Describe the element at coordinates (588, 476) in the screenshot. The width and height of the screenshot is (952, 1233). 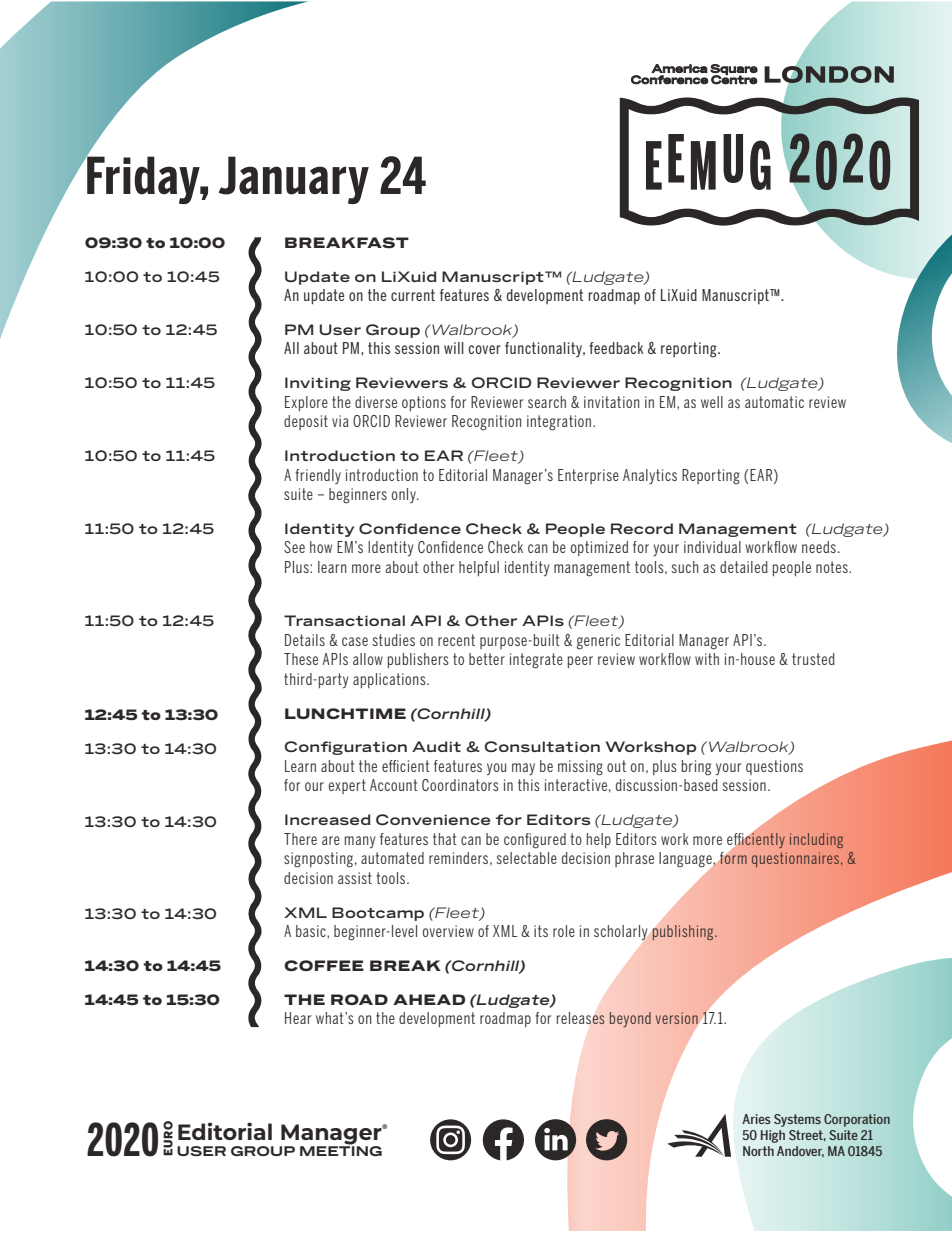
I see `Enterprise` at that location.
